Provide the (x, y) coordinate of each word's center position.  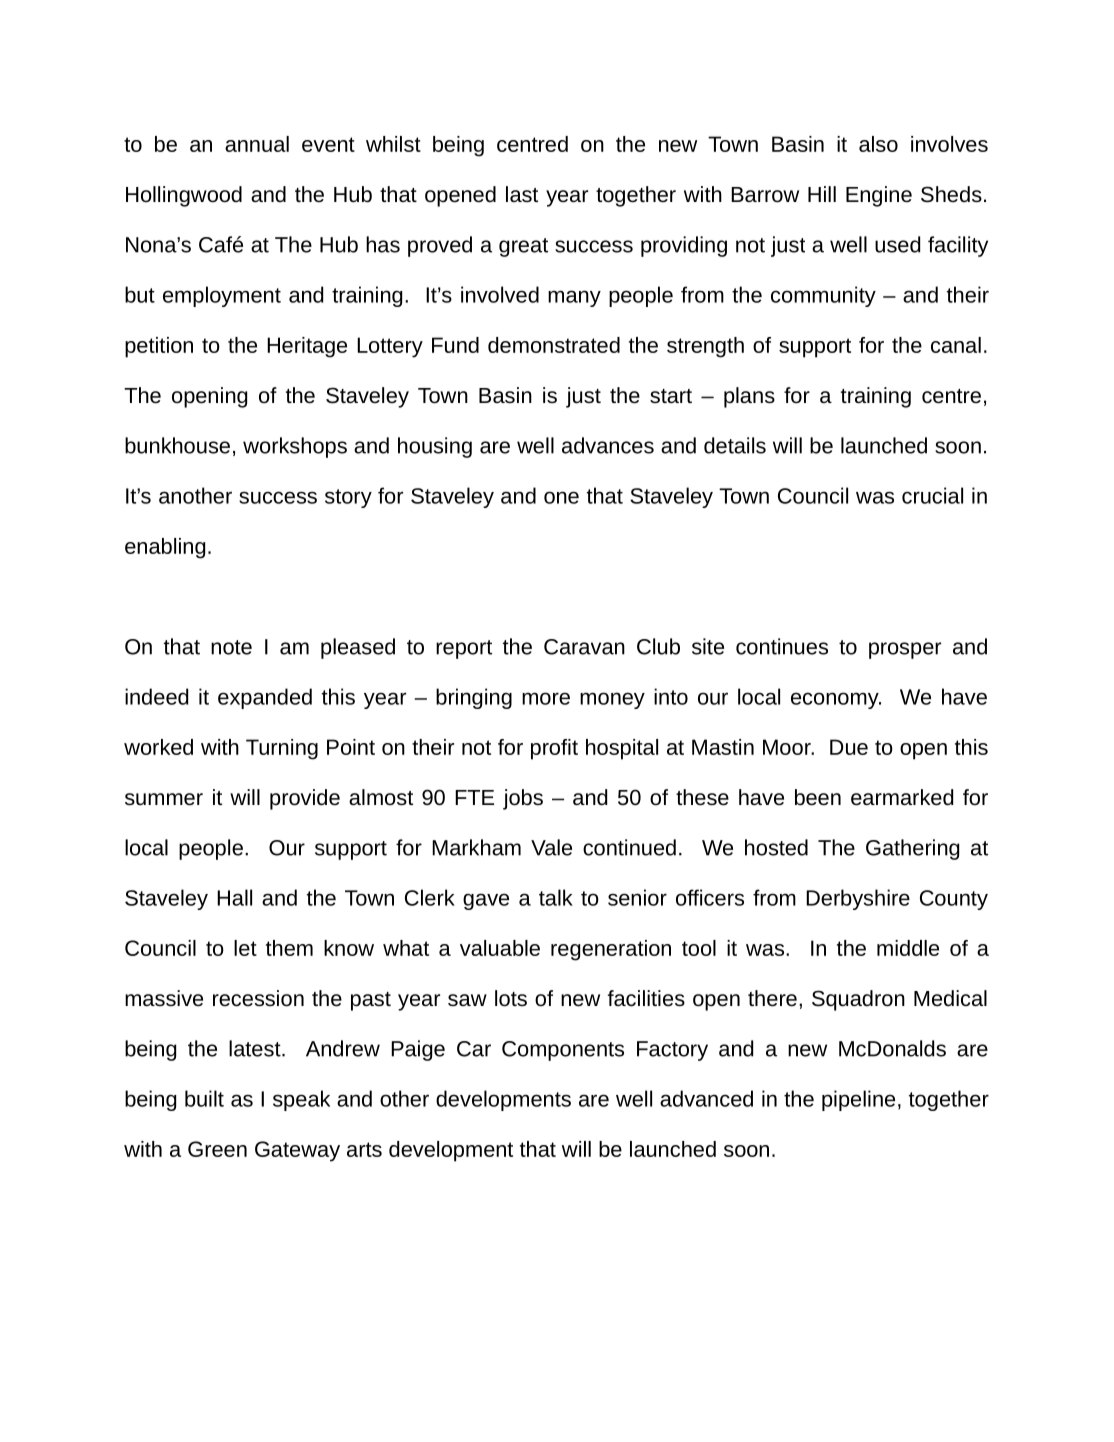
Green (217, 1149)
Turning (282, 749)
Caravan (584, 647)
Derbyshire (858, 899)
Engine (879, 196)
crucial (932, 495)
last (522, 194)
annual (257, 144)
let (245, 948)
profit (554, 749)
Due (849, 747)
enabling (165, 548)
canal (956, 345)
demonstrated (554, 345)
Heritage (307, 347)
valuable (500, 948)
